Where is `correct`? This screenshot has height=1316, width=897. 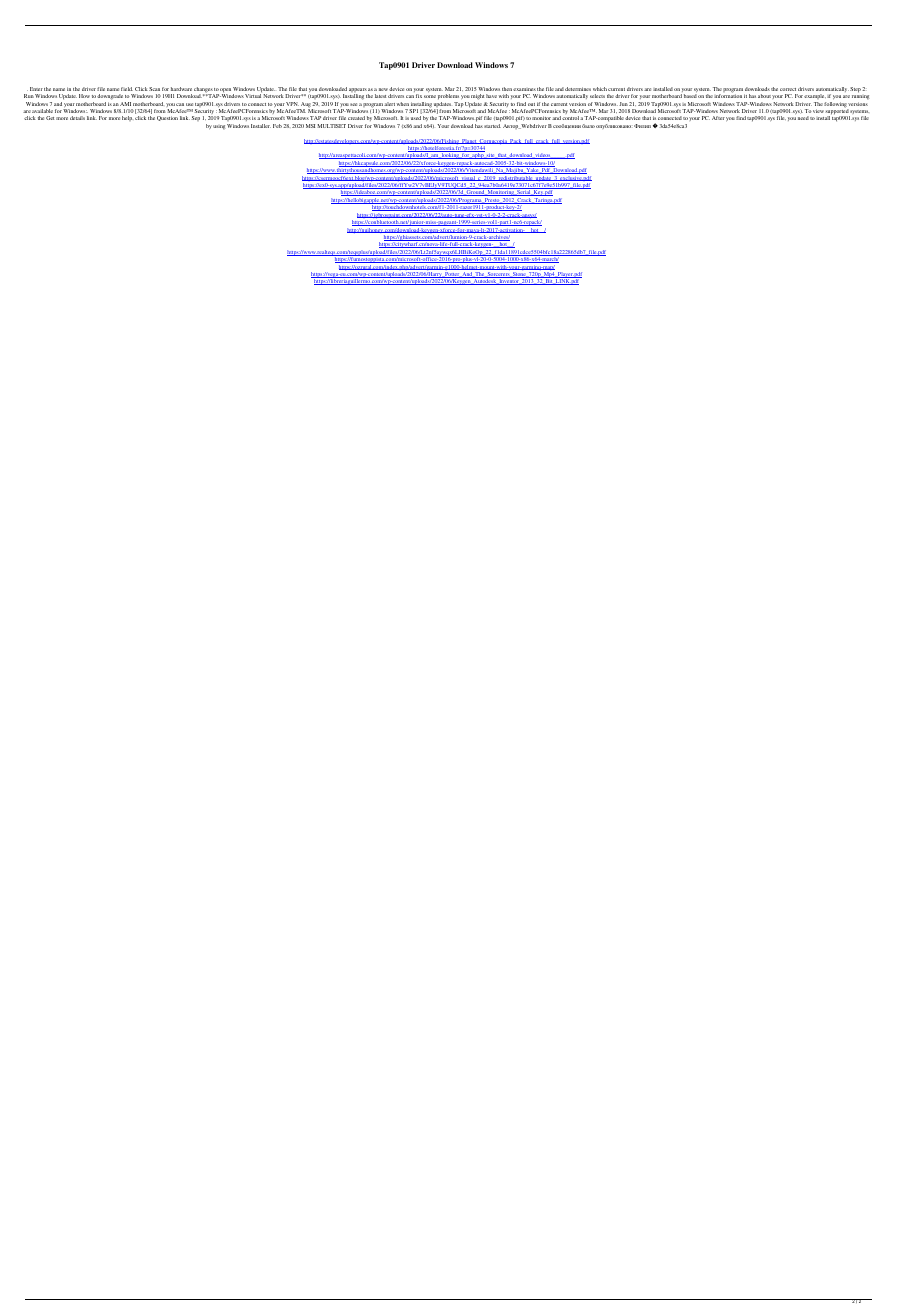
correct is located at coordinates (788, 89).
